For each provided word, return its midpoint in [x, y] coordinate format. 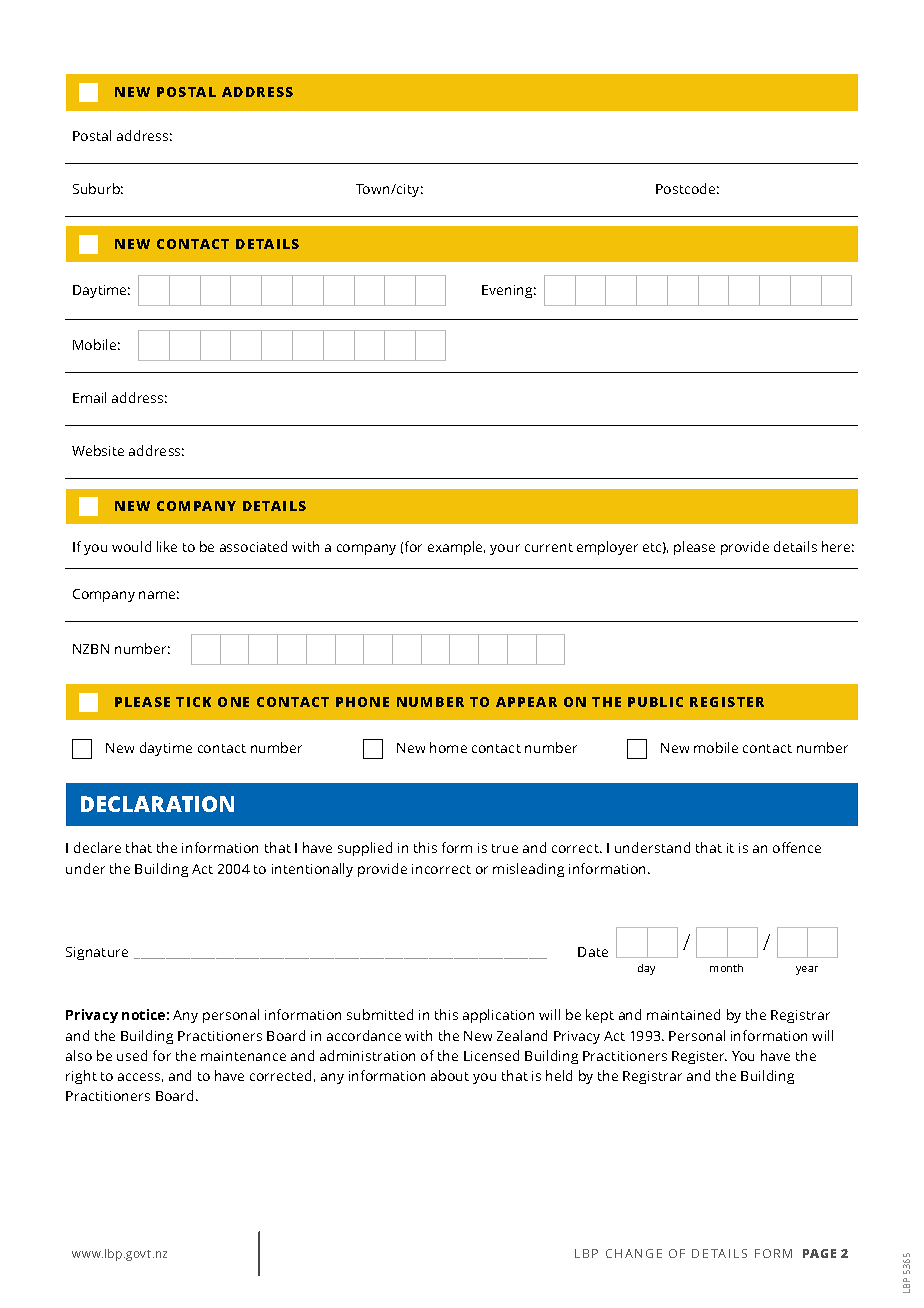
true [505, 848]
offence [797, 847]
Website [98, 450]
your [505, 549]
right [81, 1077]
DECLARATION [157, 804]
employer [607, 548]
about [450, 1075]
